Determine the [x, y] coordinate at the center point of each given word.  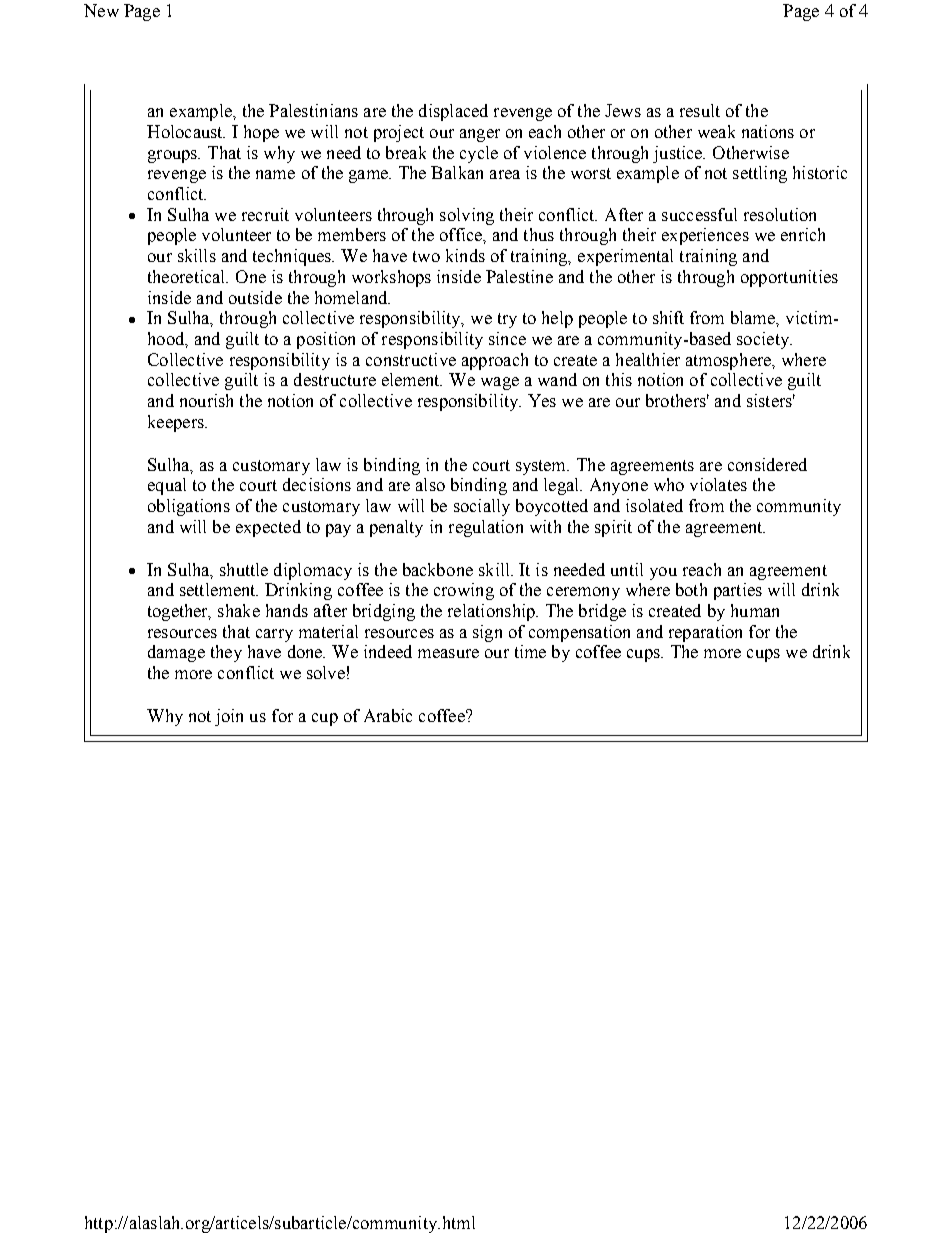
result [700, 110]
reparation [705, 633]
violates [718, 484]
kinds [465, 255]
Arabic [388, 715]
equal [167, 486]
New [101, 10]
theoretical [188, 276]
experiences [705, 236]
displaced [453, 112]
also [430, 484]
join [229, 717]
